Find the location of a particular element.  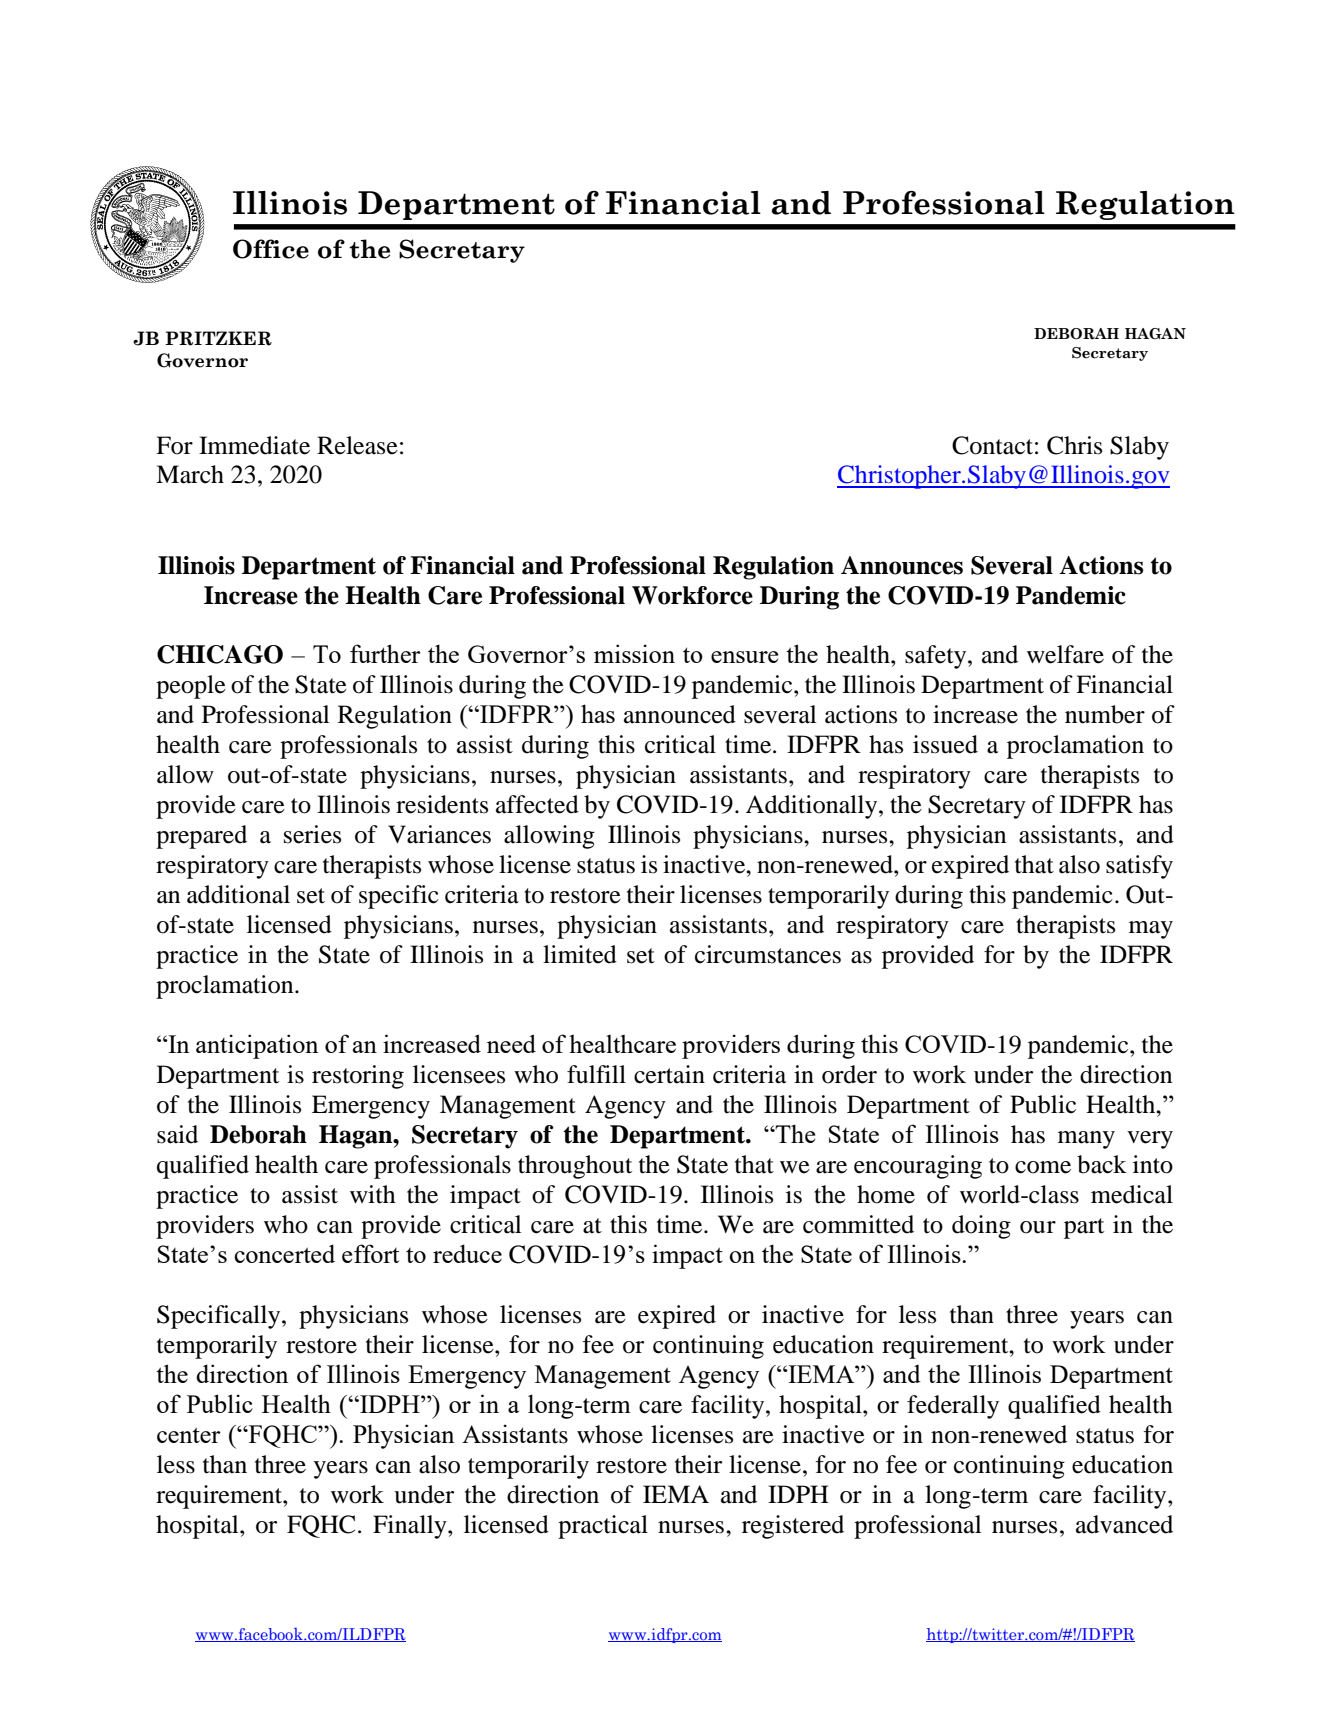

Announces is located at coordinates (902, 565).
